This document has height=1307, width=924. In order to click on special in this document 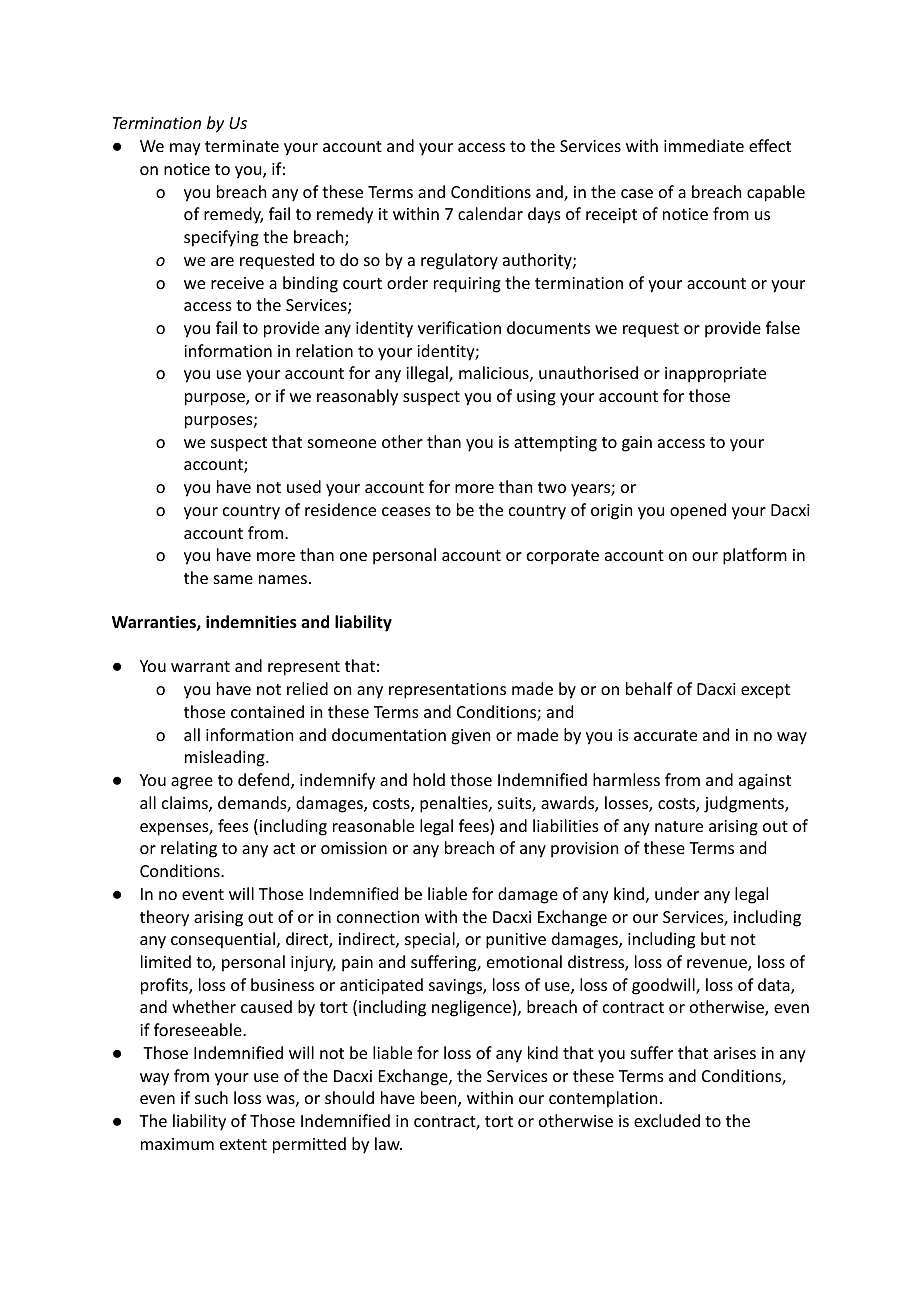, I will do `click(431, 940)`.
